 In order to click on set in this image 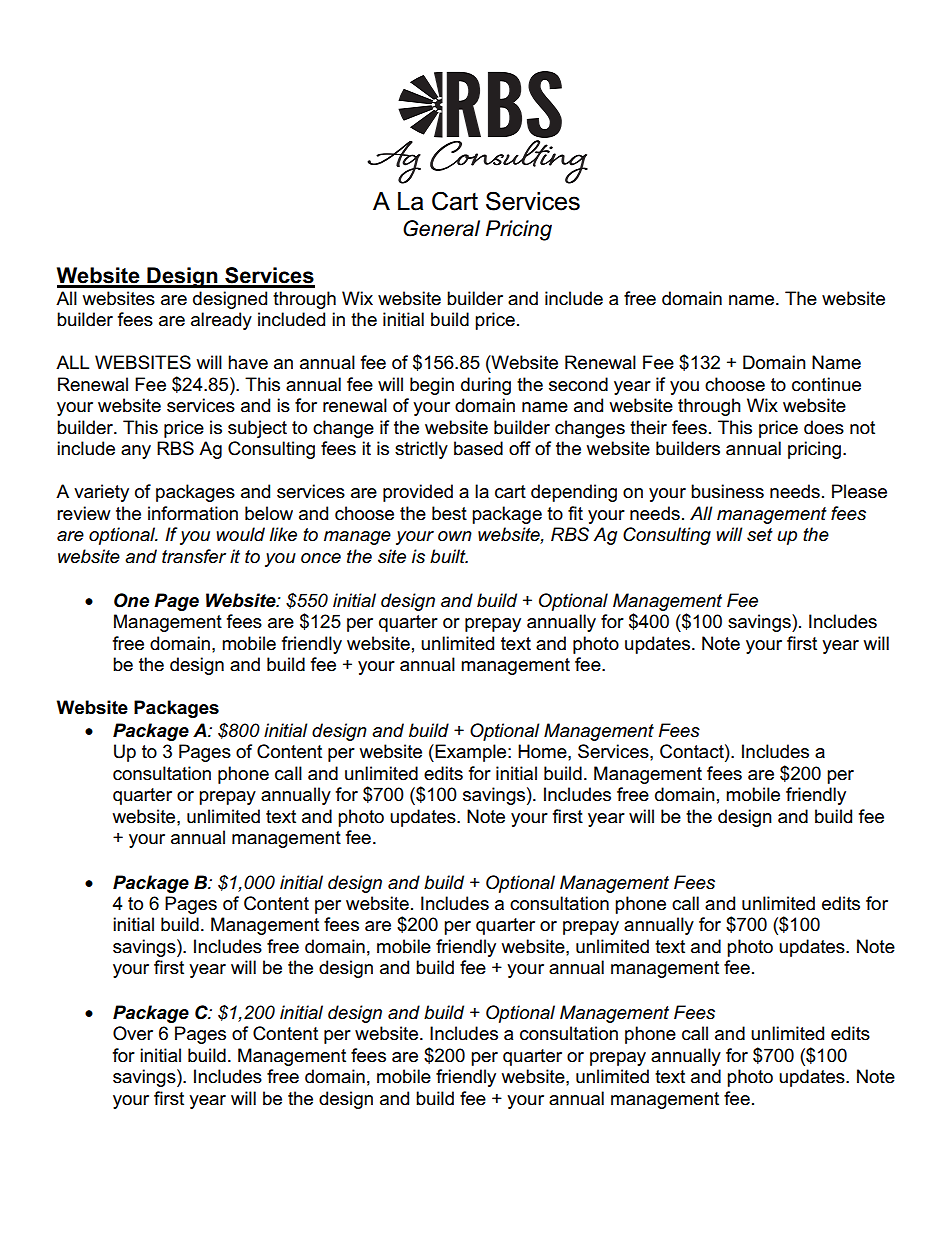, I will do `click(760, 535)`.
